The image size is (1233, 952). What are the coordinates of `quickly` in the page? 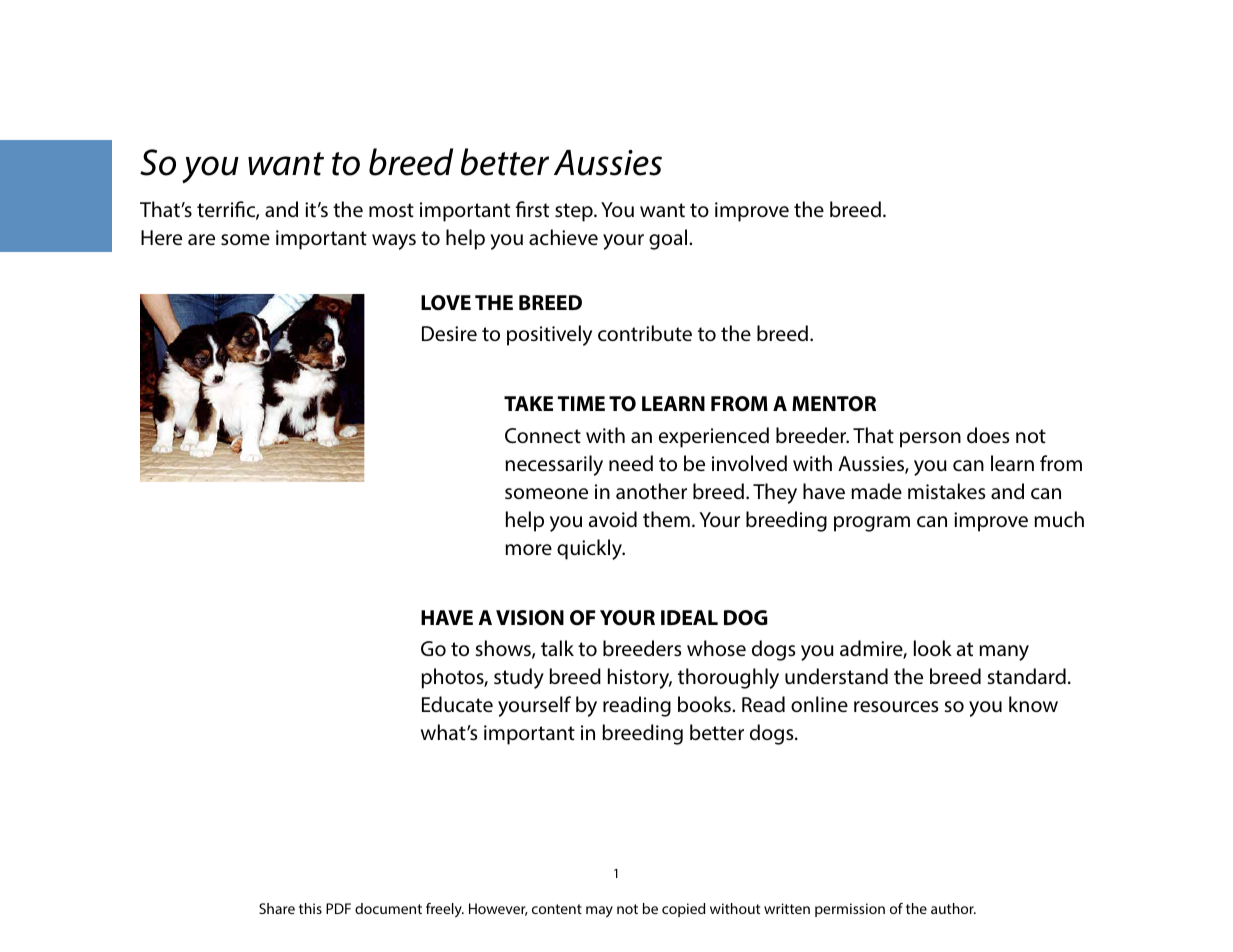 It's located at (590, 549).
